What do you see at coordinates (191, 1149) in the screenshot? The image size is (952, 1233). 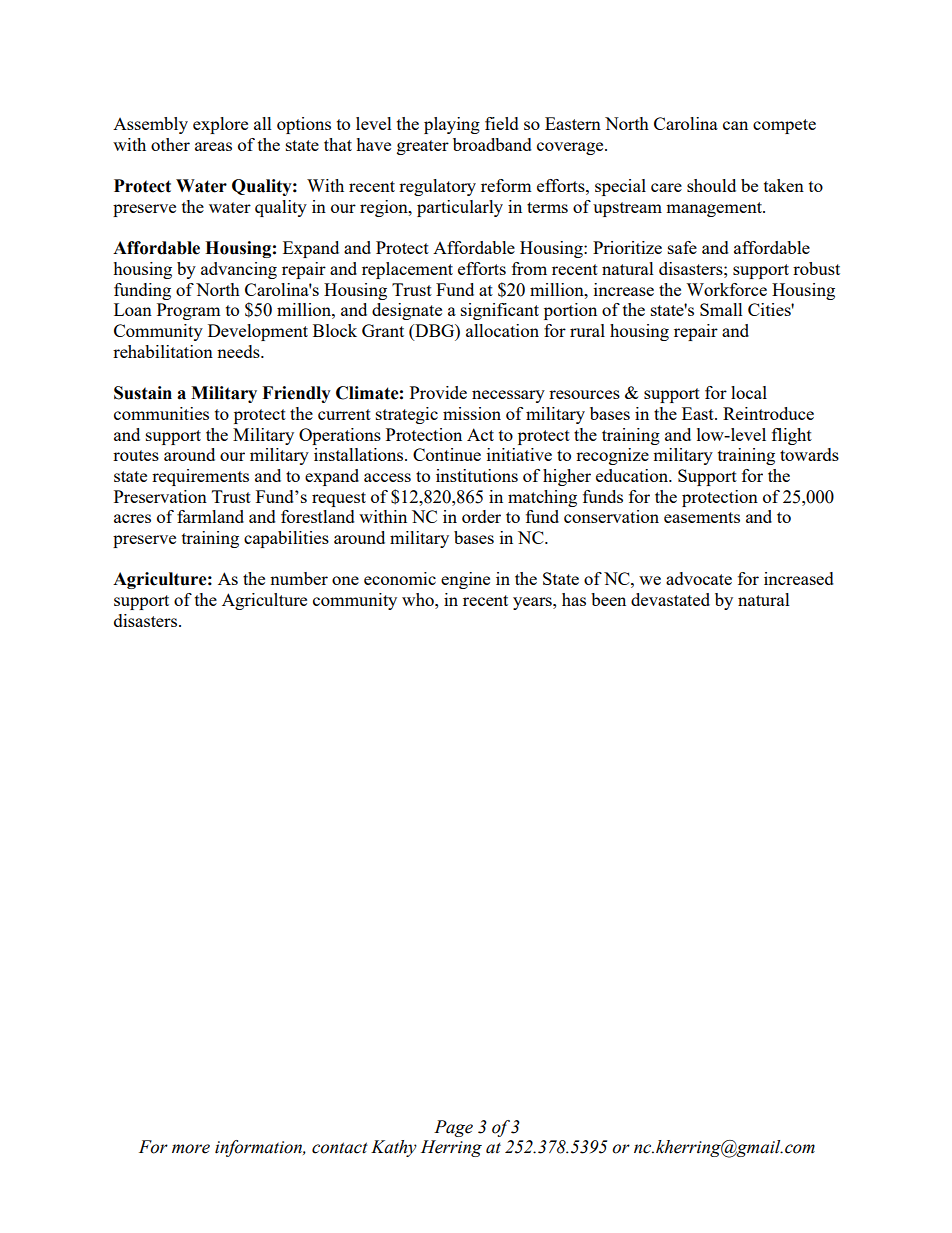 I see `more` at bounding box center [191, 1149].
